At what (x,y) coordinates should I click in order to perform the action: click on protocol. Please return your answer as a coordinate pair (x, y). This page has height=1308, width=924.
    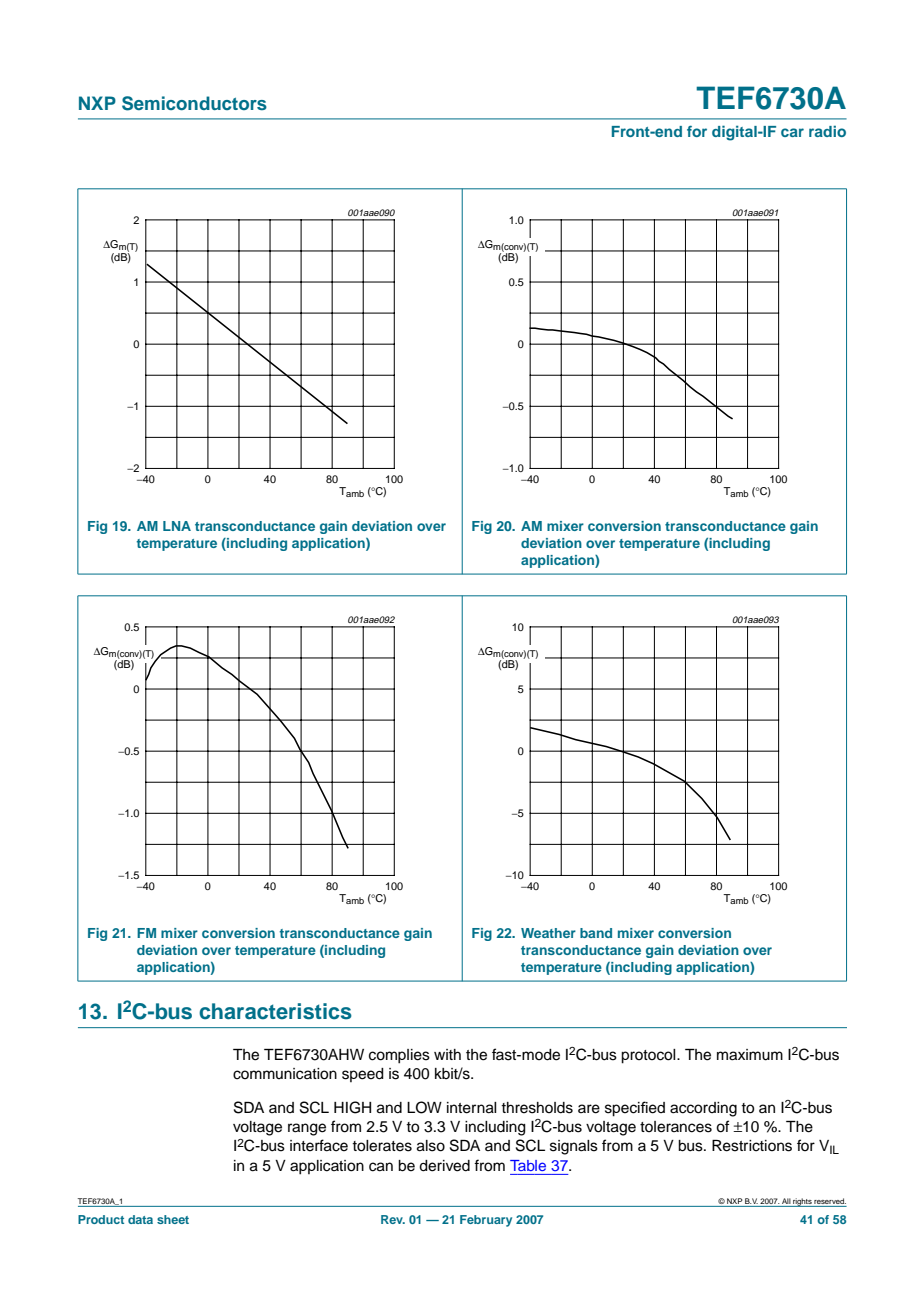
    Looking at the image, I should click on (649, 1056).
